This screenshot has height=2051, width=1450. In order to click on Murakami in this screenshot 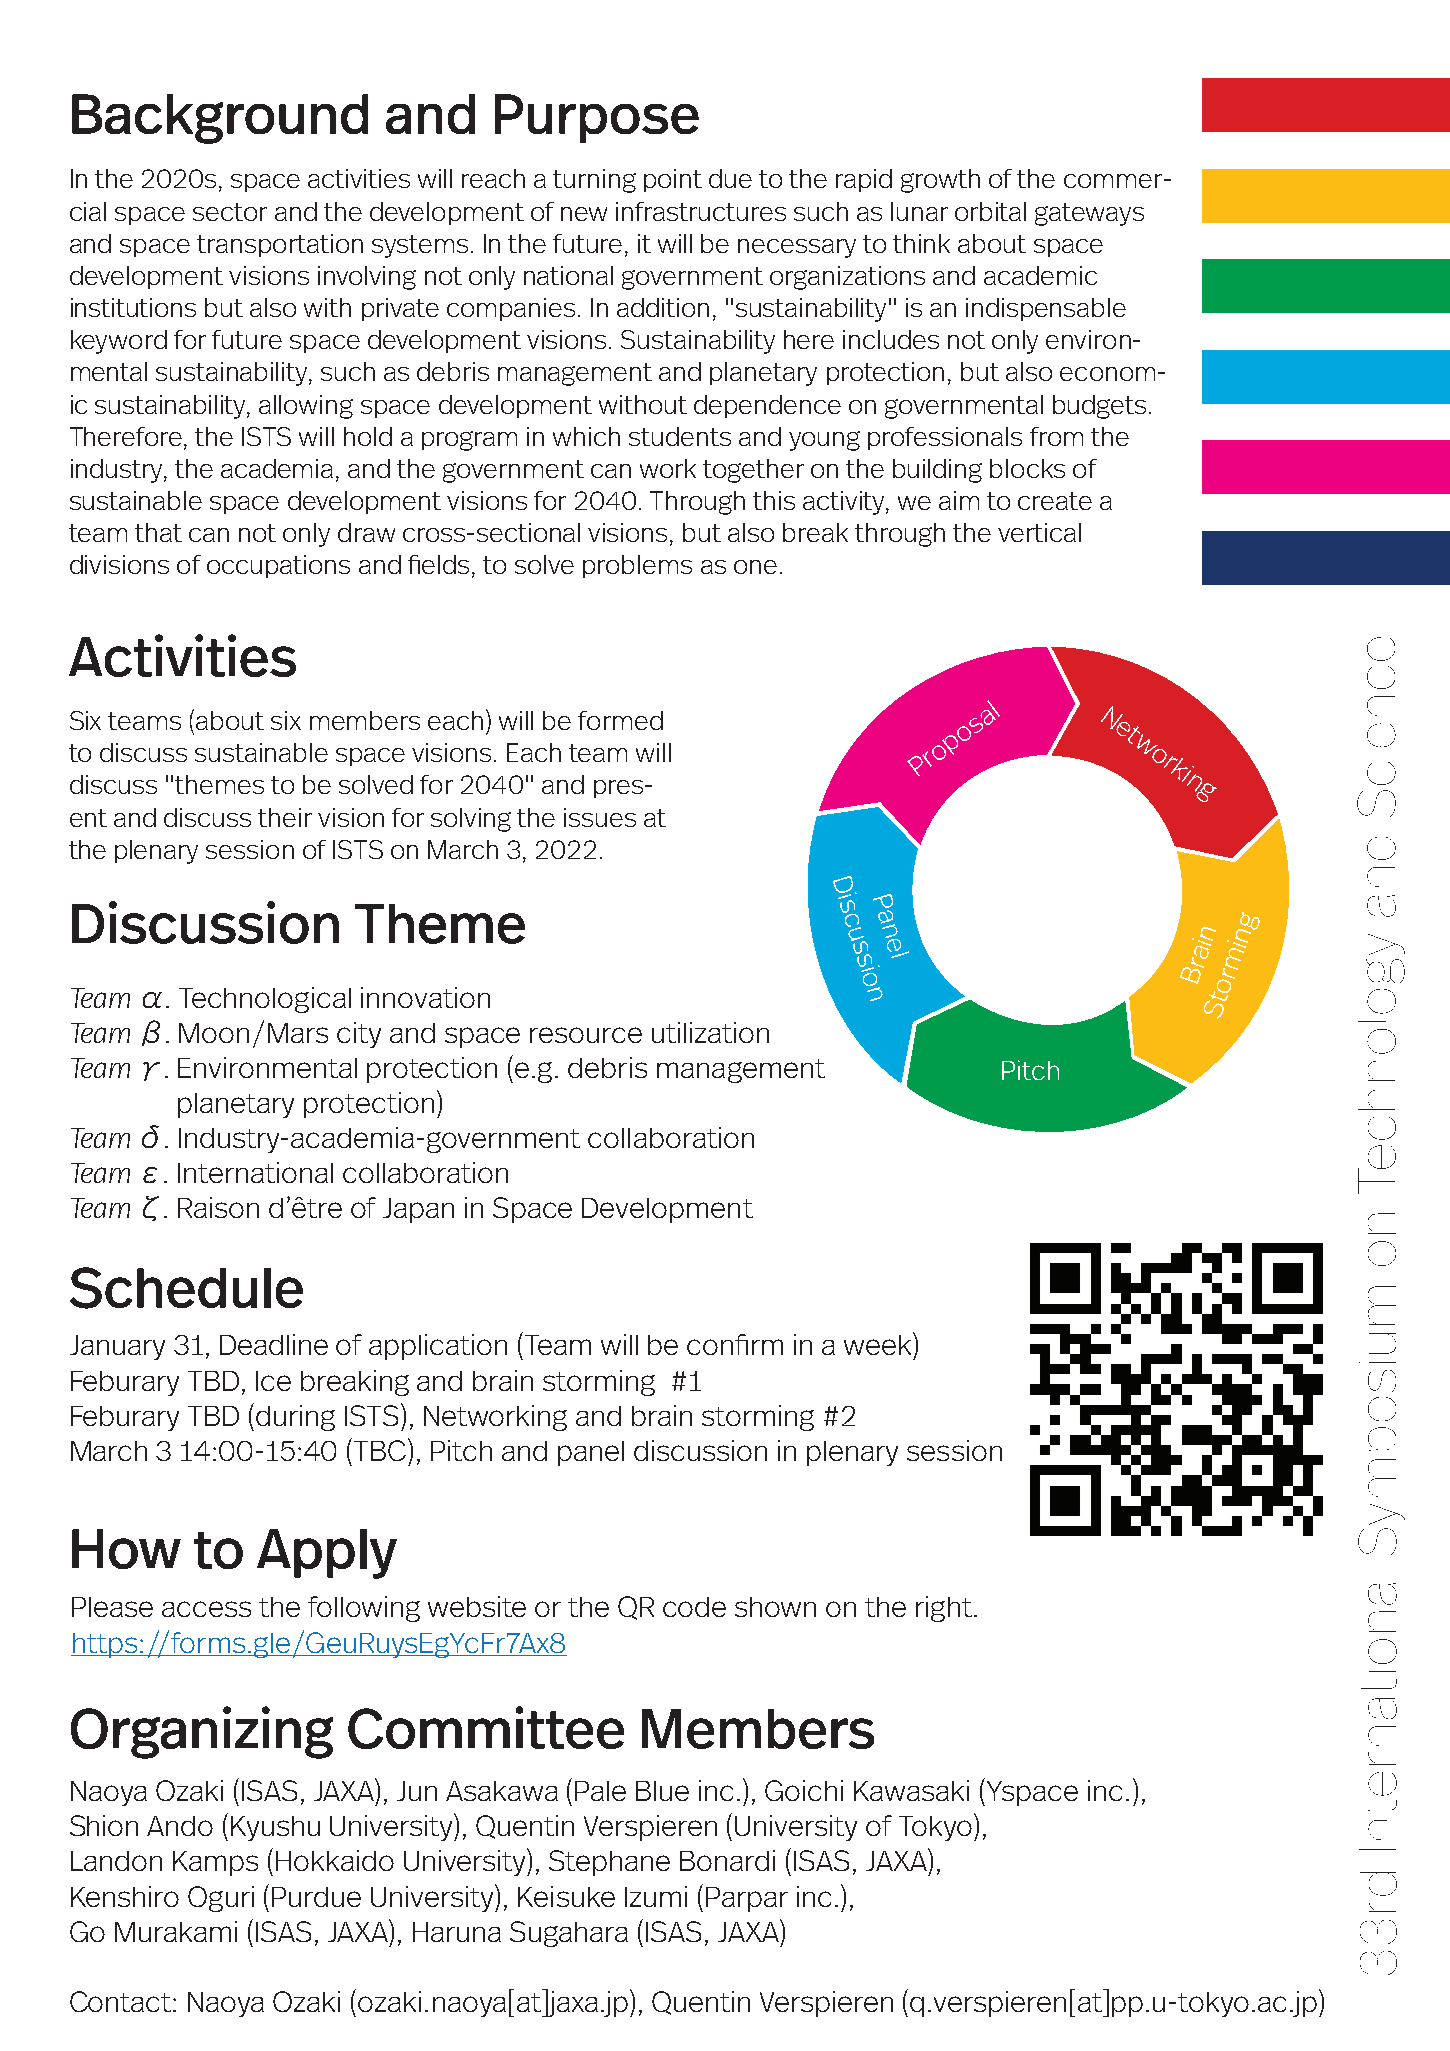, I will do `click(176, 1931)`.
